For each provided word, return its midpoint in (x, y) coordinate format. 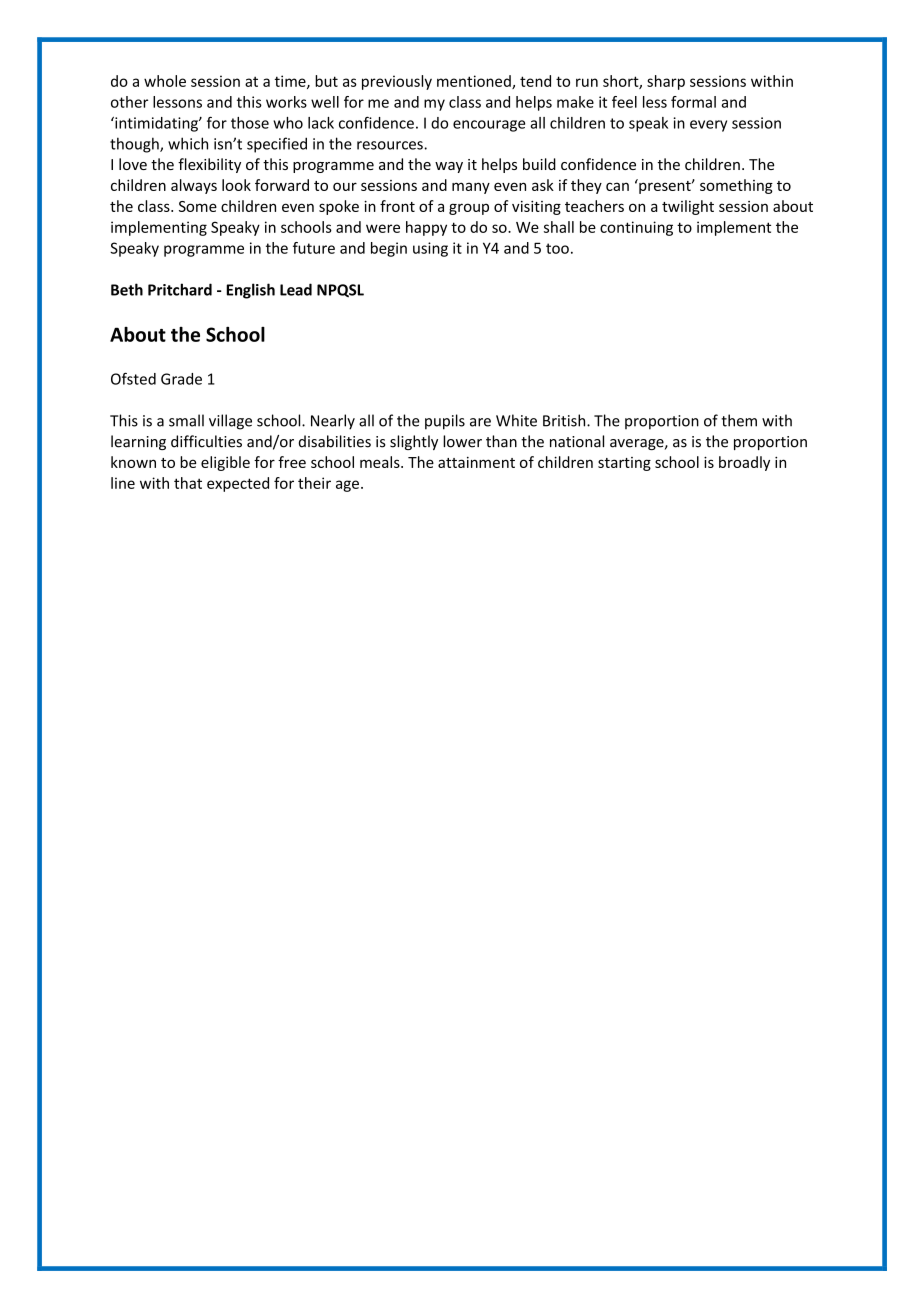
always (194, 186)
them (739, 420)
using (430, 249)
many (471, 188)
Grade (181, 379)
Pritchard (180, 289)
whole (165, 81)
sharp (666, 82)
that (188, 483)
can (617, 186)
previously (397, 82)
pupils (445, 422)
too (557, 248)
